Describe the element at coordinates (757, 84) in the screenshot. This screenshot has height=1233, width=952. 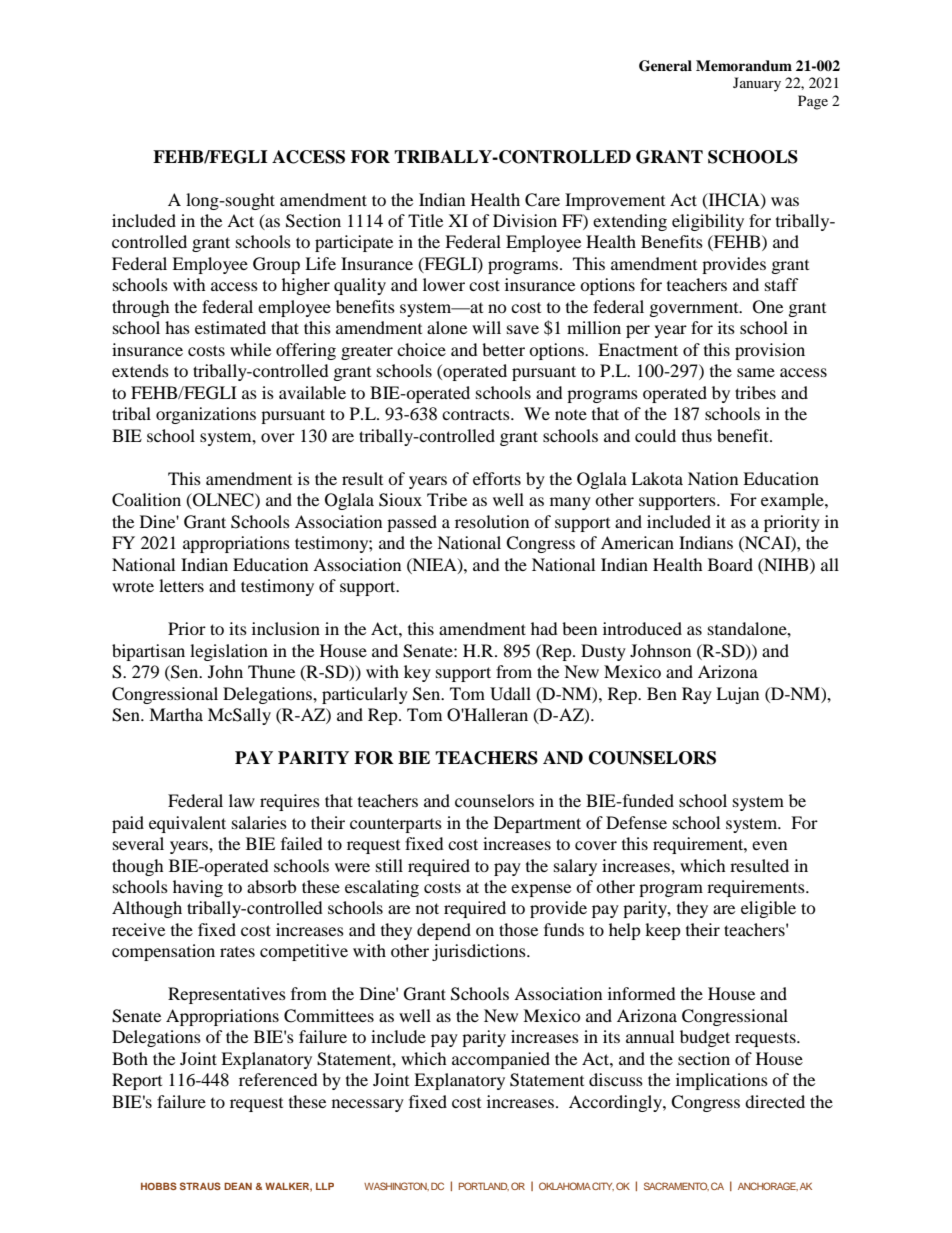
I see `January` at that location.
